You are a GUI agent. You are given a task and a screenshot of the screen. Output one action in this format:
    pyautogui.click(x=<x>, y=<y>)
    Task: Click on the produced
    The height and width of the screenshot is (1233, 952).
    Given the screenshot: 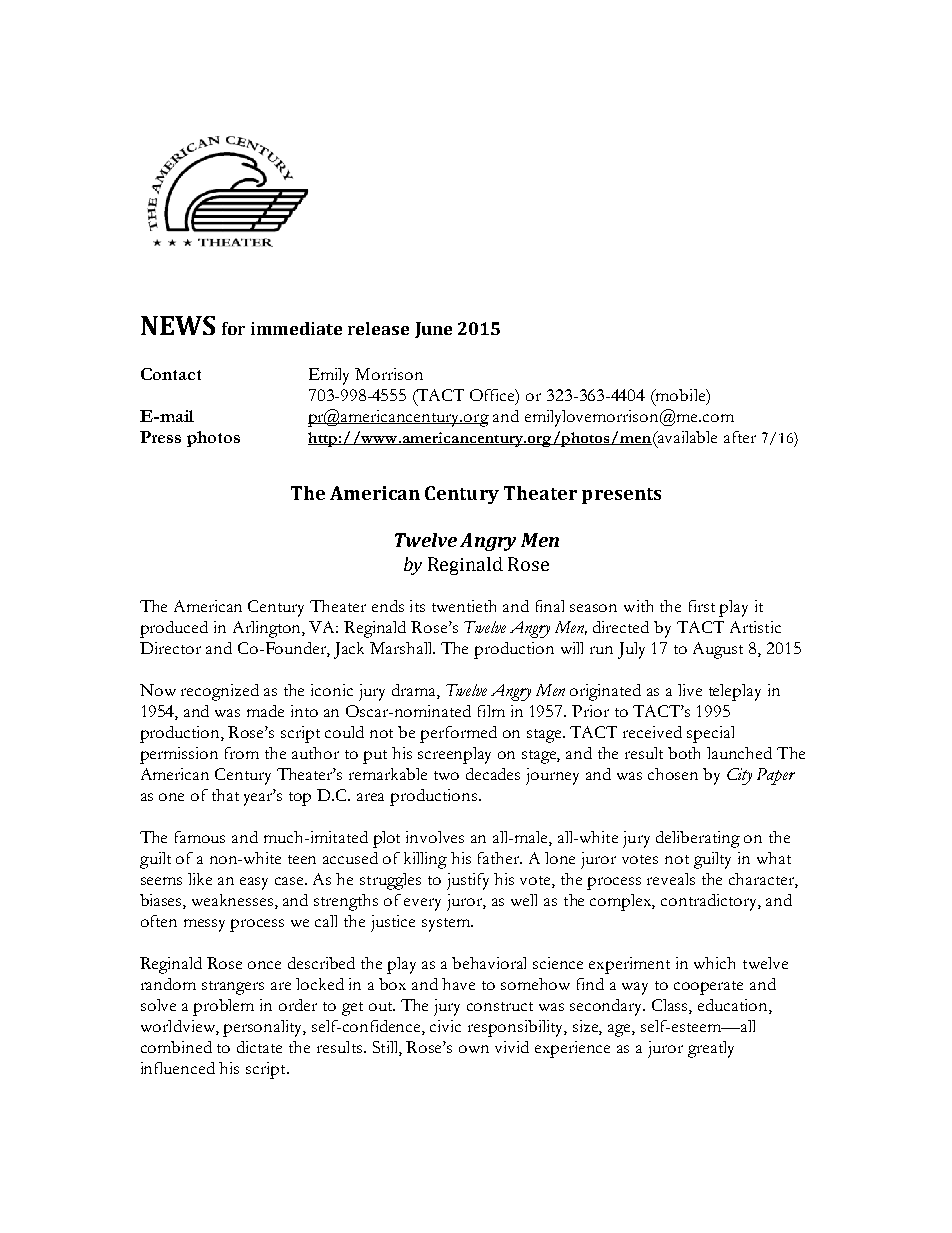 What is the action you would take?
    pyautogui.click(x=174, y=629)
